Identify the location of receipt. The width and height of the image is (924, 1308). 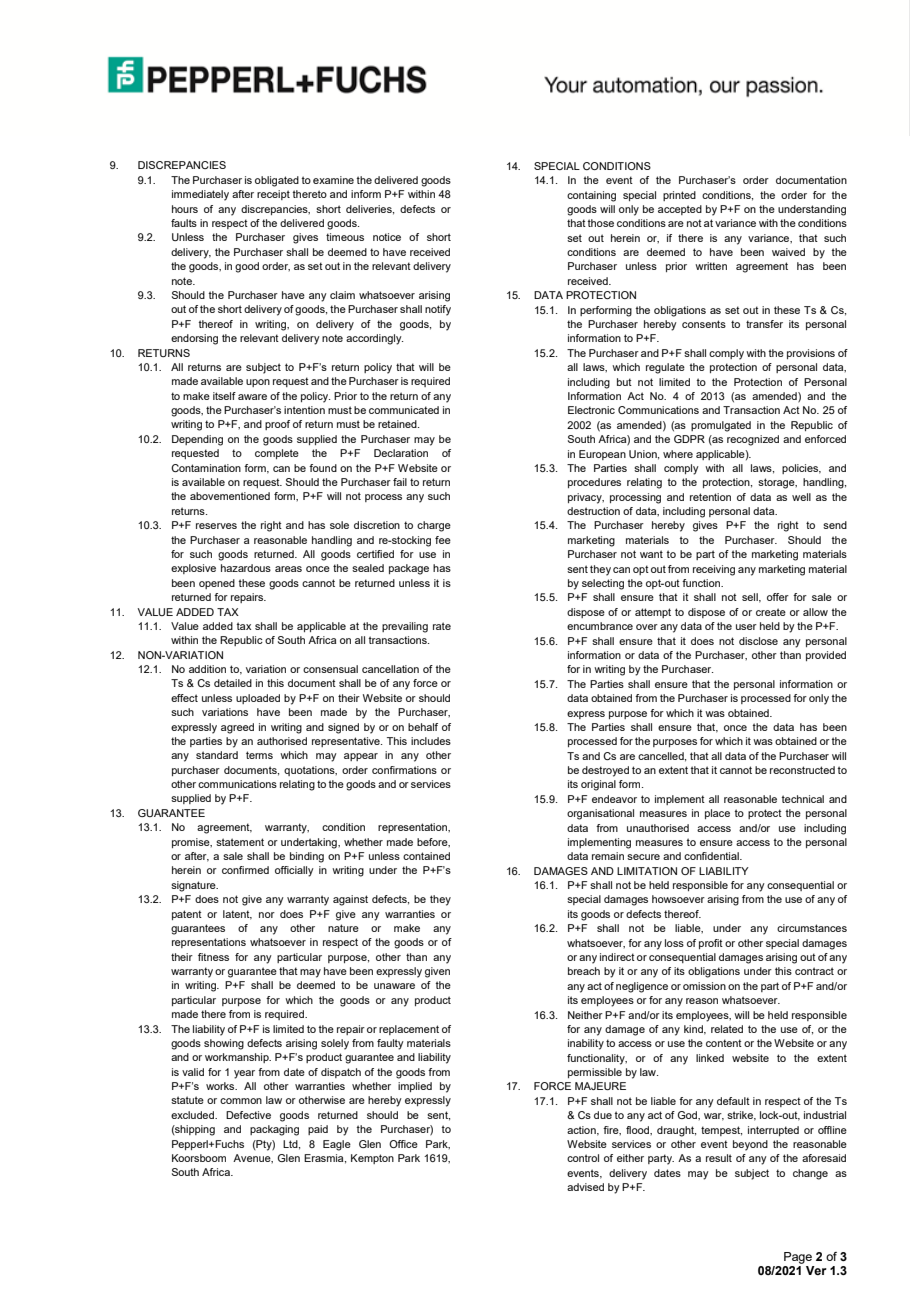
(273, 195).
